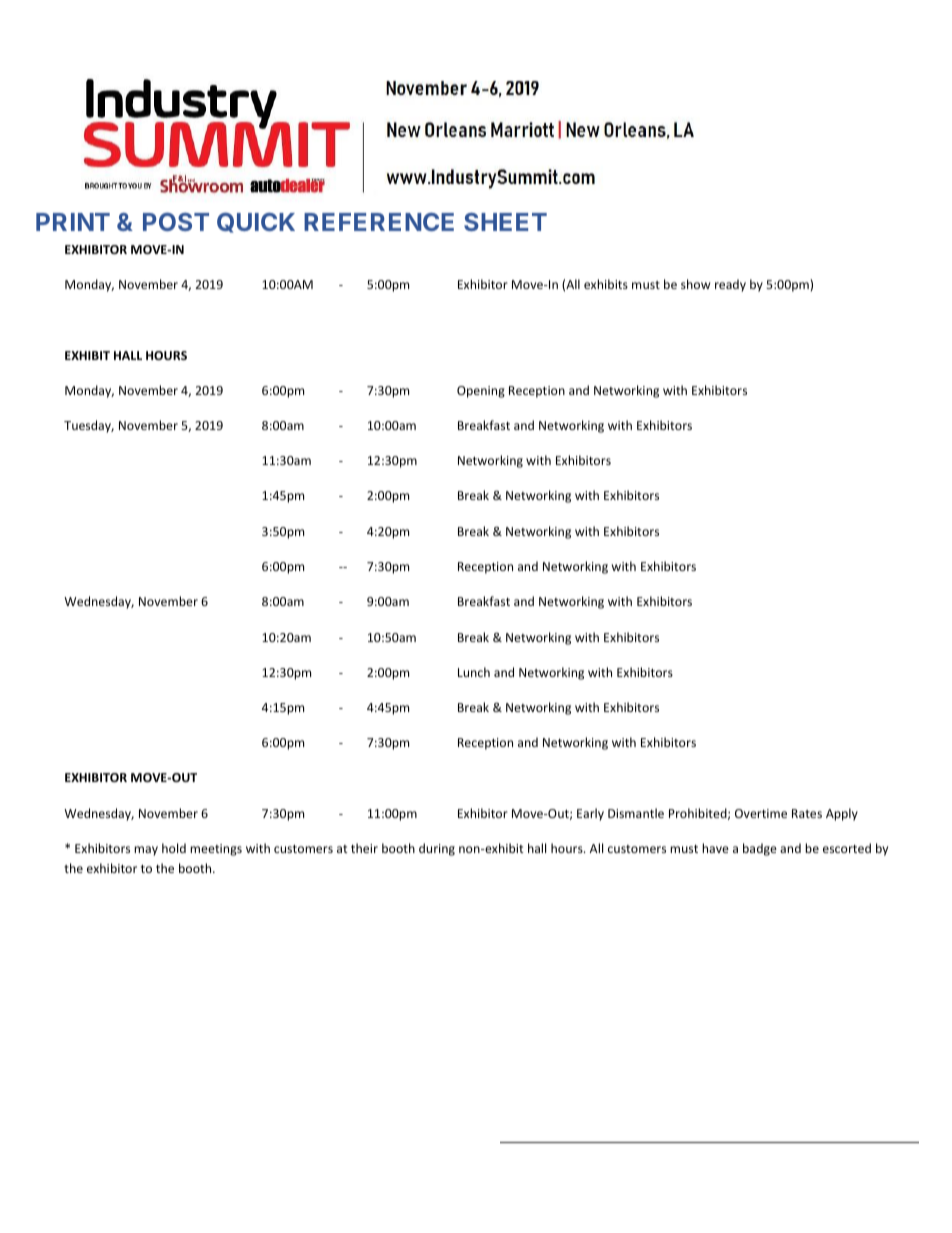 This page has height=1233, width=952. Describe the element at coordinates (174, 848) in the page. I see `hold` at that location.
